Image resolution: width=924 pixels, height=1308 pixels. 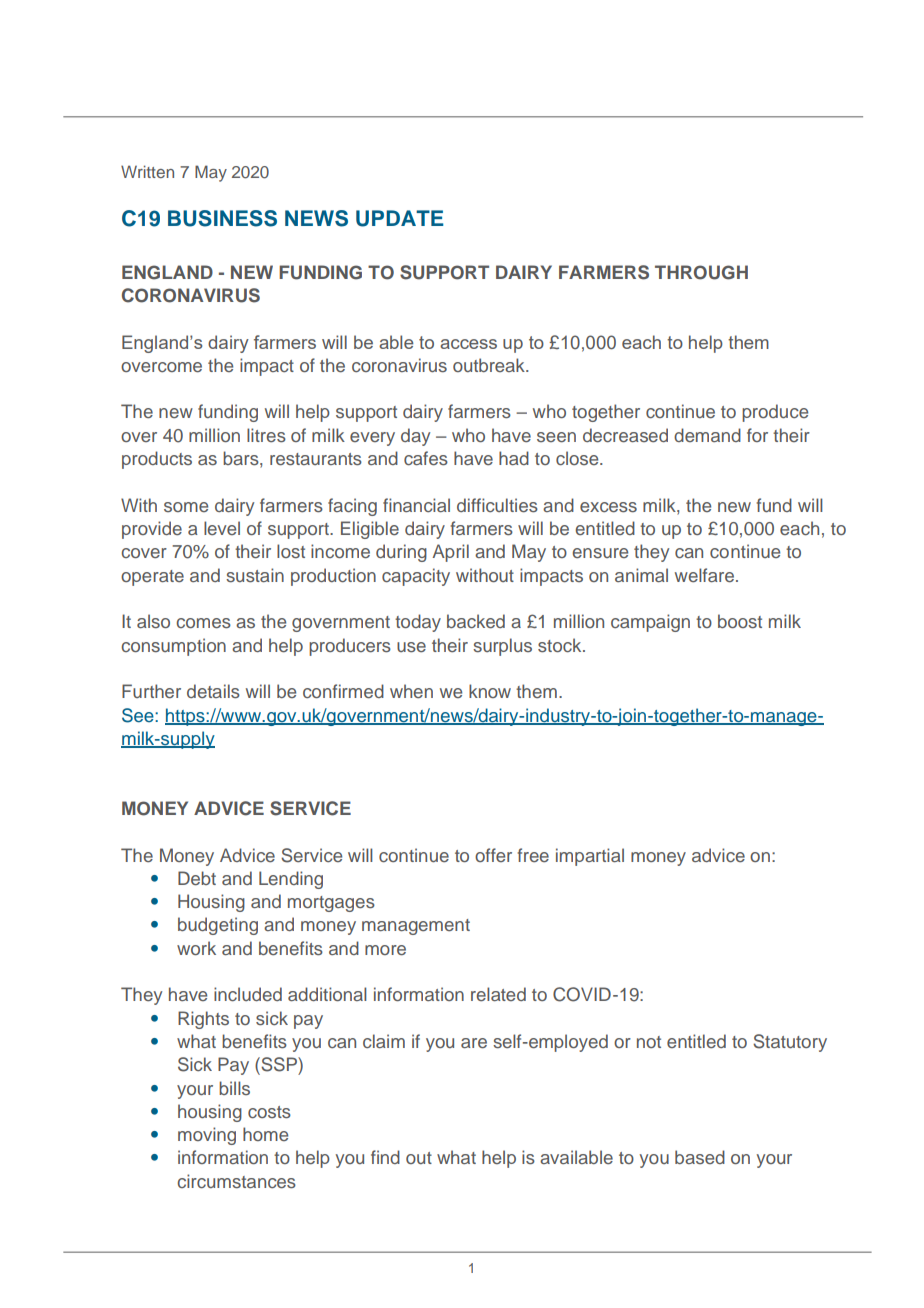 I want to click on know, so click(x=490, y=691).
